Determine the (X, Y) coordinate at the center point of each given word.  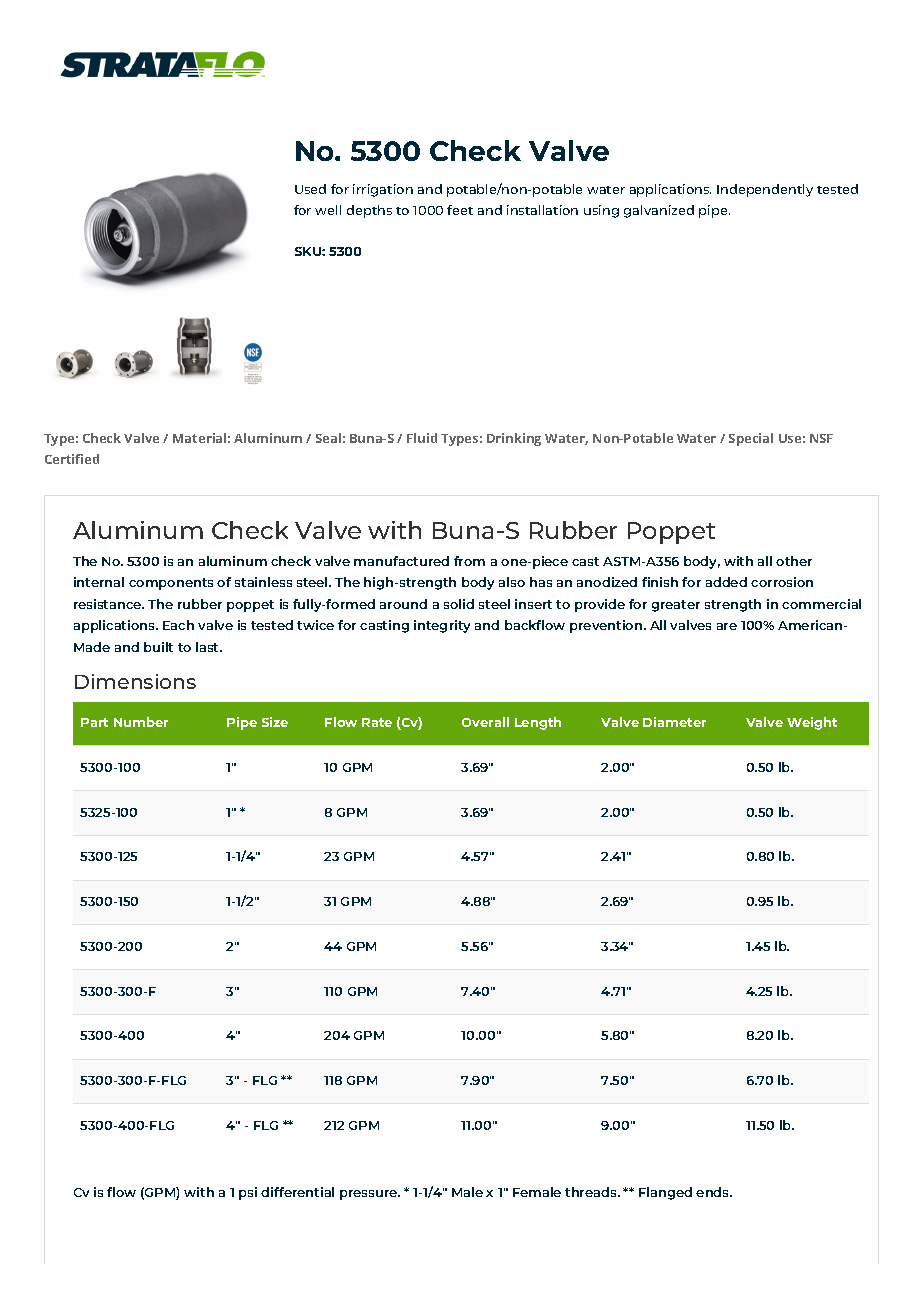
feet (460, 210)
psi (248, 1193)
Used (310, 189)
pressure (370, 1195)
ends (714, 1192)
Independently (765, 190)
